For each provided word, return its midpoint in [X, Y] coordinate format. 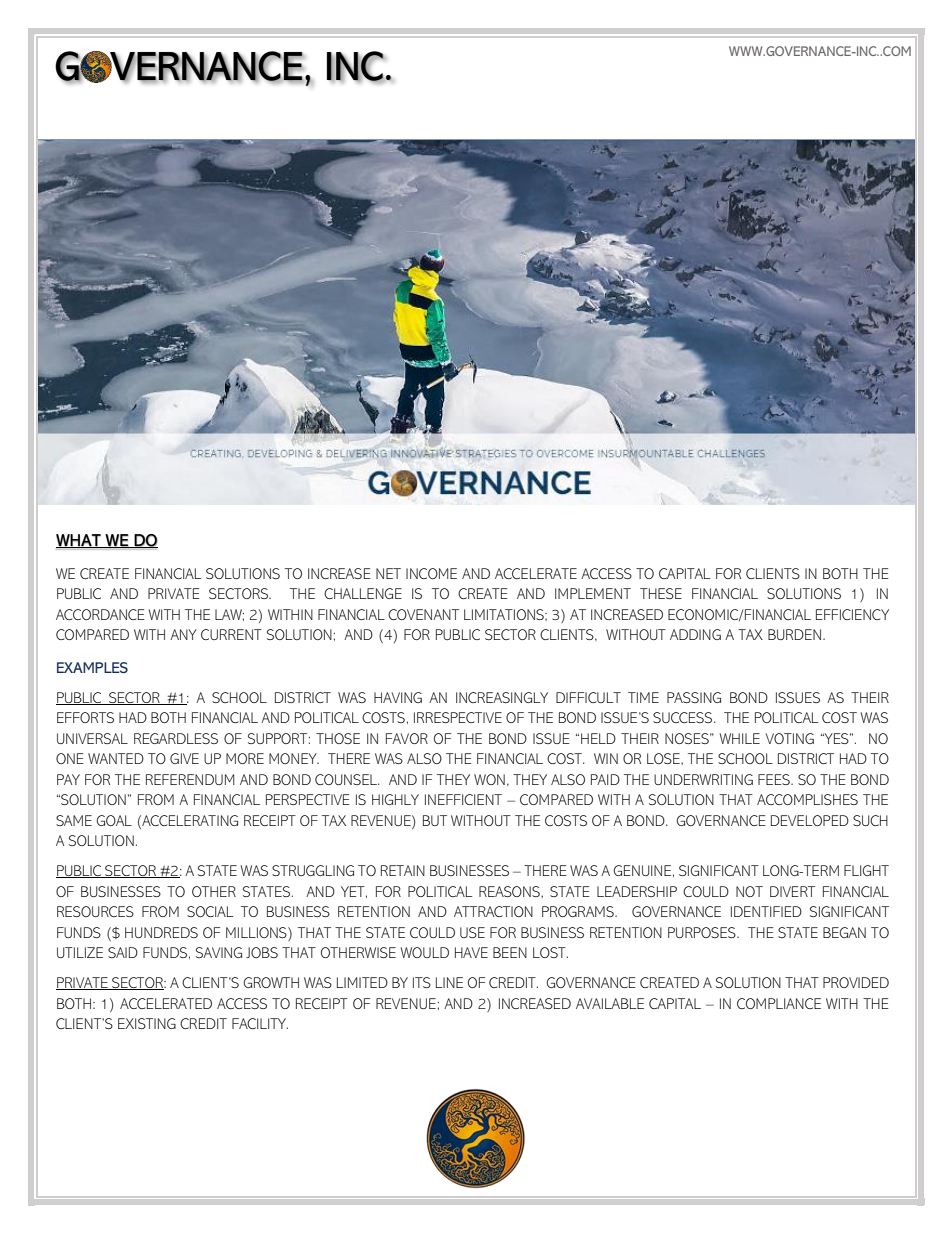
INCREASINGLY [502, 697]
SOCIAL [210, 911]
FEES [775, 779]
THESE [661, 593]
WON [489, 779]
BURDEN [794, 634]
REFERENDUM [190, 779]
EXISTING [147, 1023]
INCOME [431, 573]
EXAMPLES [92, 668]
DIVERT [792, 891]
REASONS [510, 891]
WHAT [79, 541]
